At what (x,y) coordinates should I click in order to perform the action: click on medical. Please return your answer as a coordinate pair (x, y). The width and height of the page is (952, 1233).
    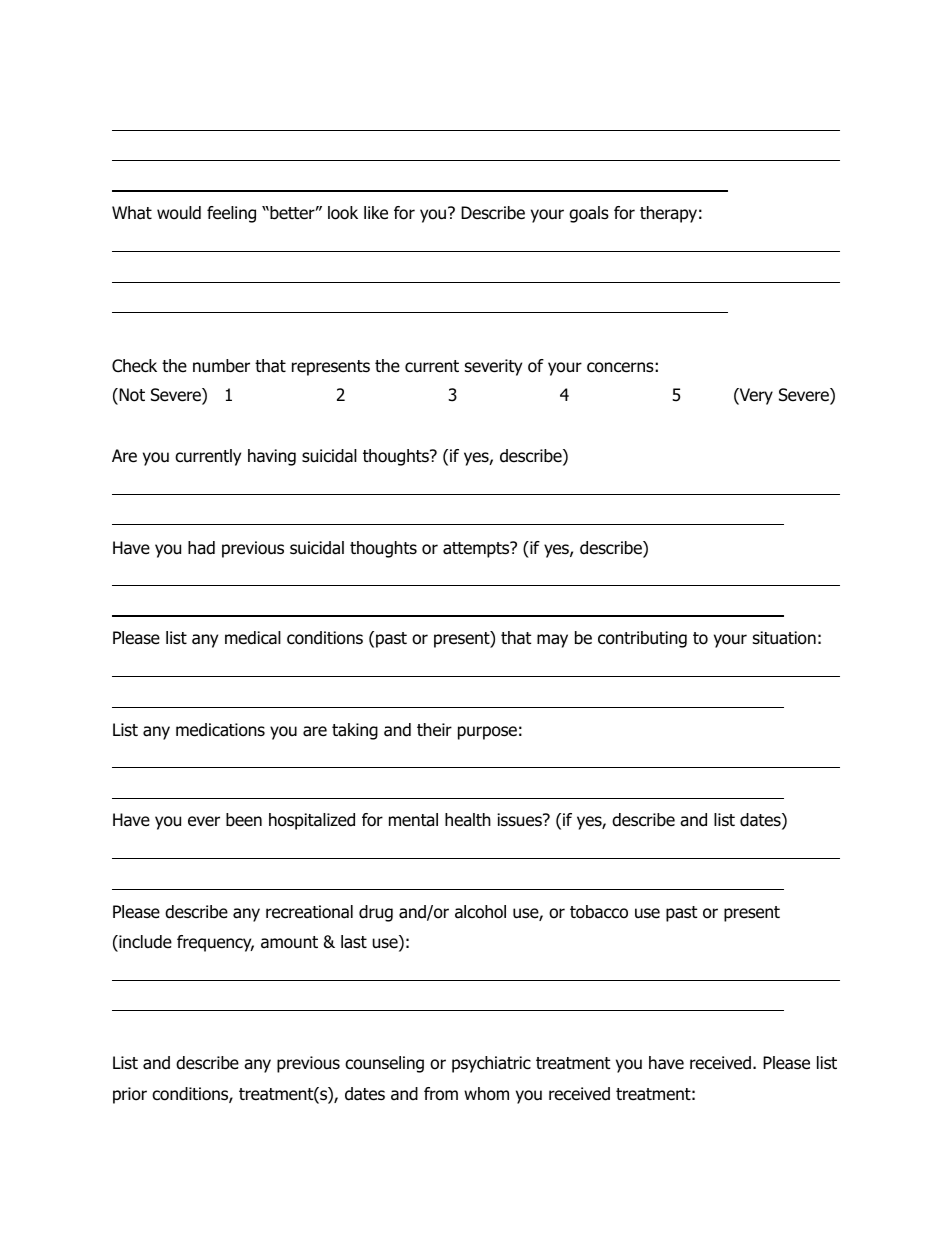
    Looking at the image, I should click on (253, 638).
